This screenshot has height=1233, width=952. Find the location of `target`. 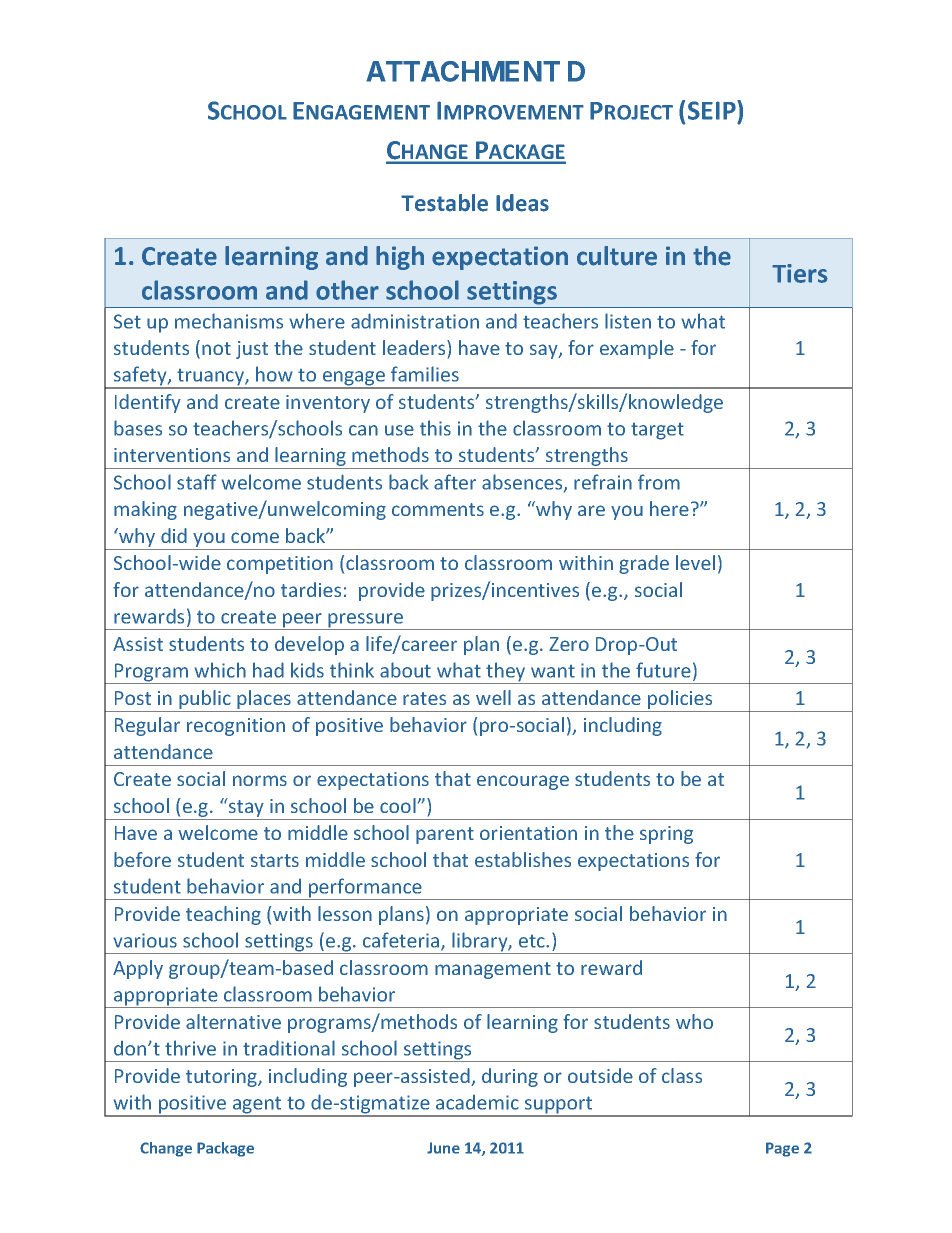

target is located at coordinates (657, 431).
